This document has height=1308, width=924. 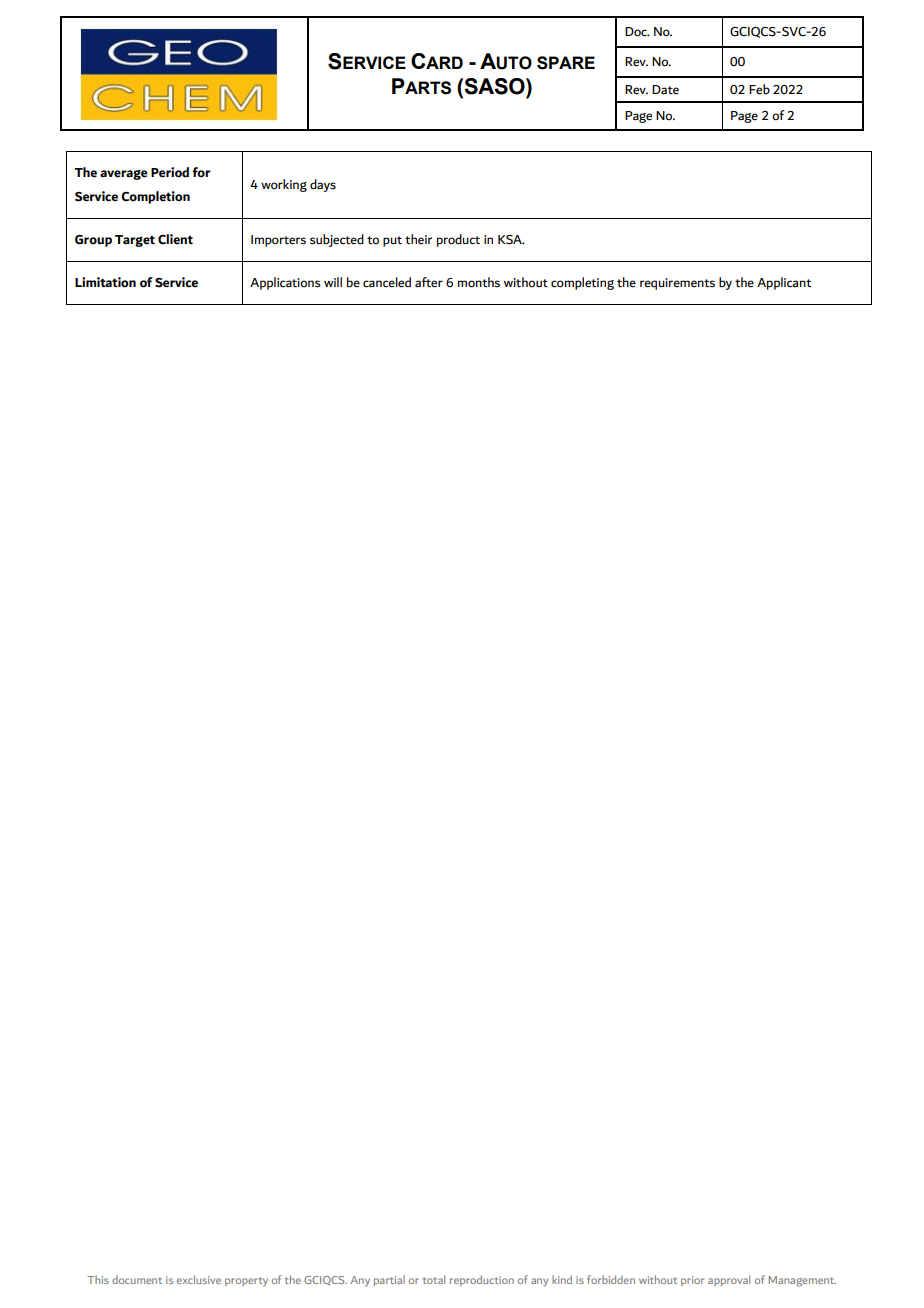 I want to click on Feb, so click(x=759, y=89).
